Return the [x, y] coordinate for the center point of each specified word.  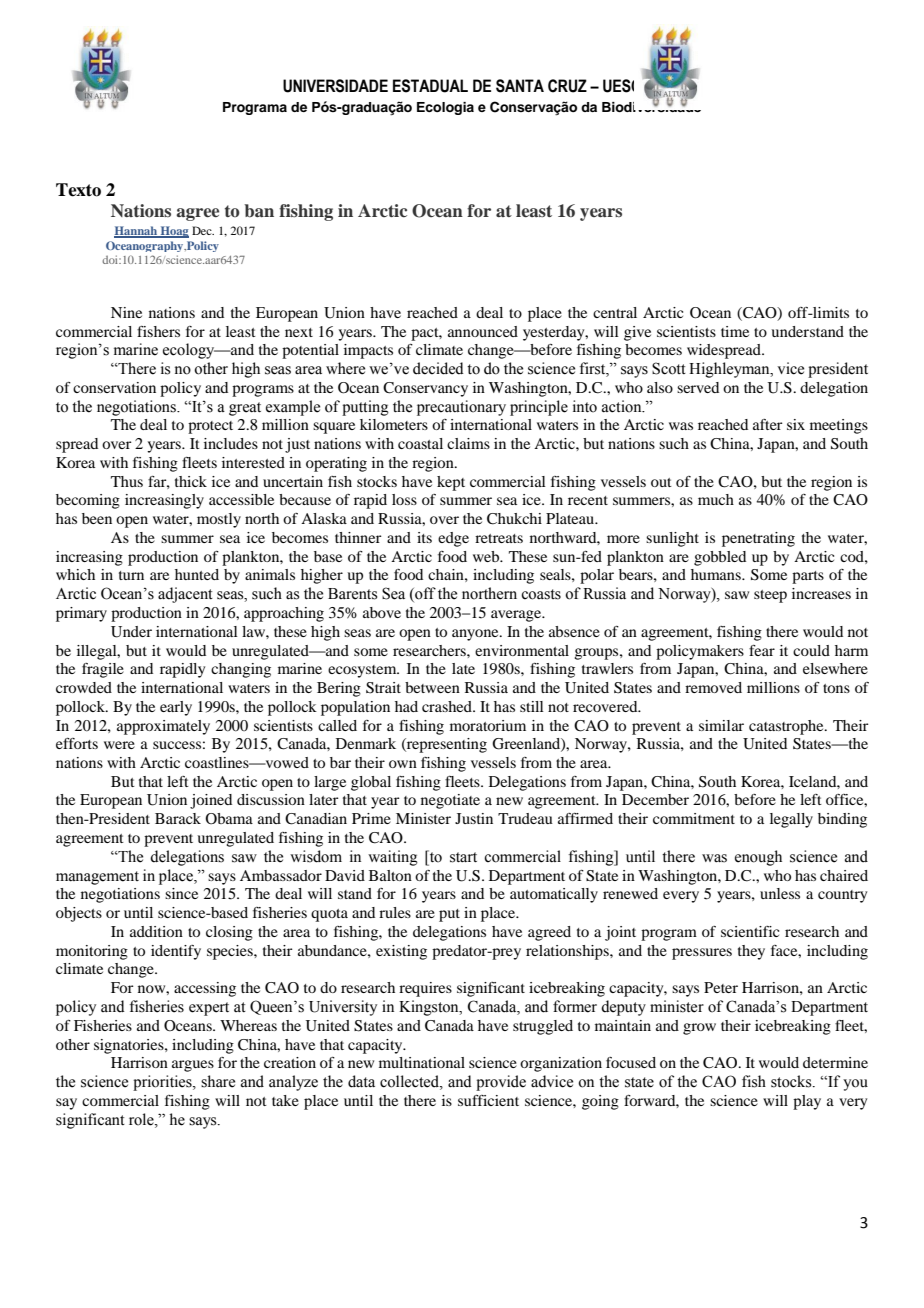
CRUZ [567, 86]
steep [770, 596]
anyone [476, 635]
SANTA [520, 86]
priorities [163, 1083]
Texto [78, 190]
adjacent [185, 595]
